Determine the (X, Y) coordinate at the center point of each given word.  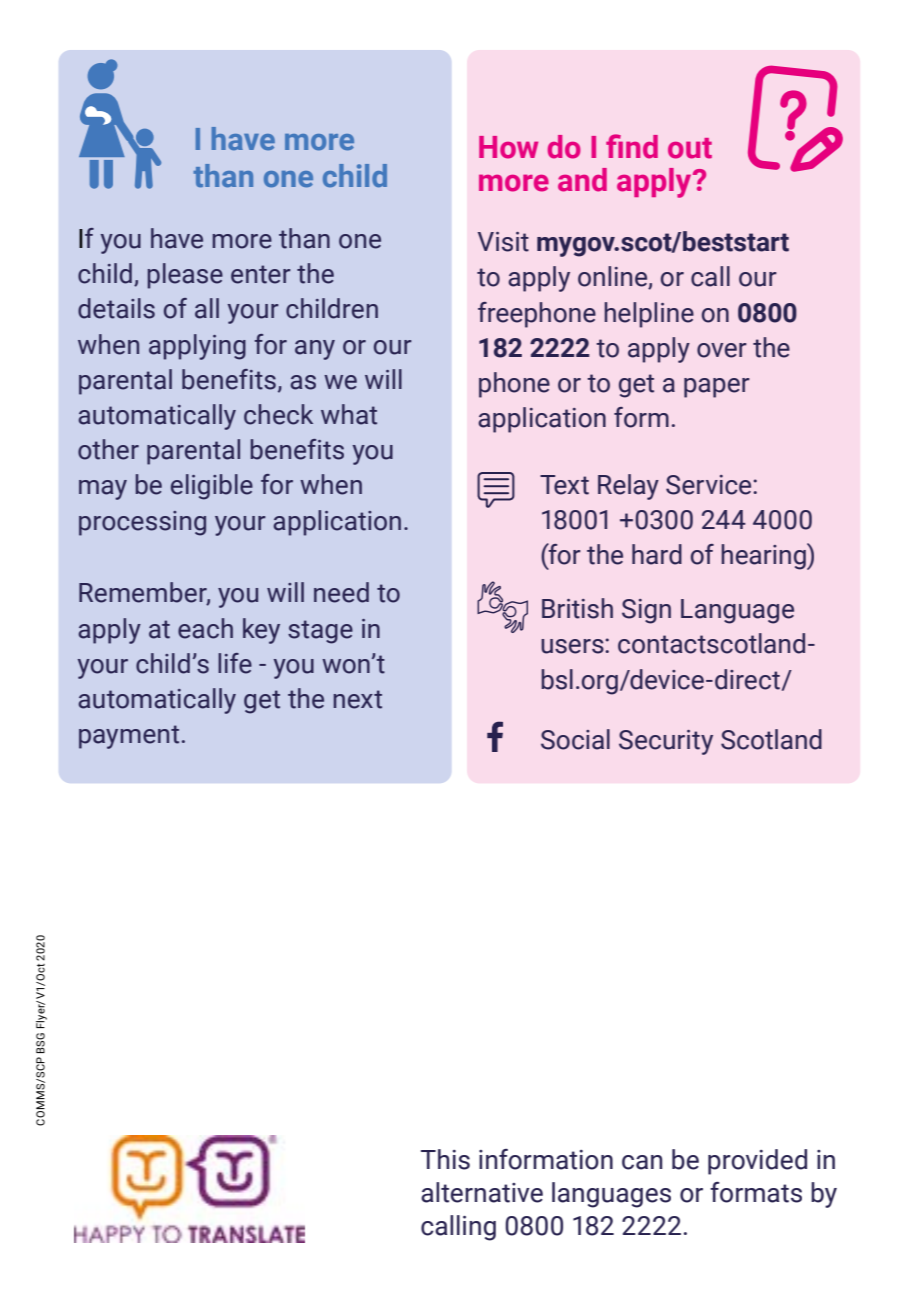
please (185, 276)
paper (717, 388)
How (508, 147)
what (349, 414)
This (445, 1159)
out (690, 148)
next (358, 699)
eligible (212, 487)
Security (666, 742)
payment (129, 737)
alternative (482, 1192)
